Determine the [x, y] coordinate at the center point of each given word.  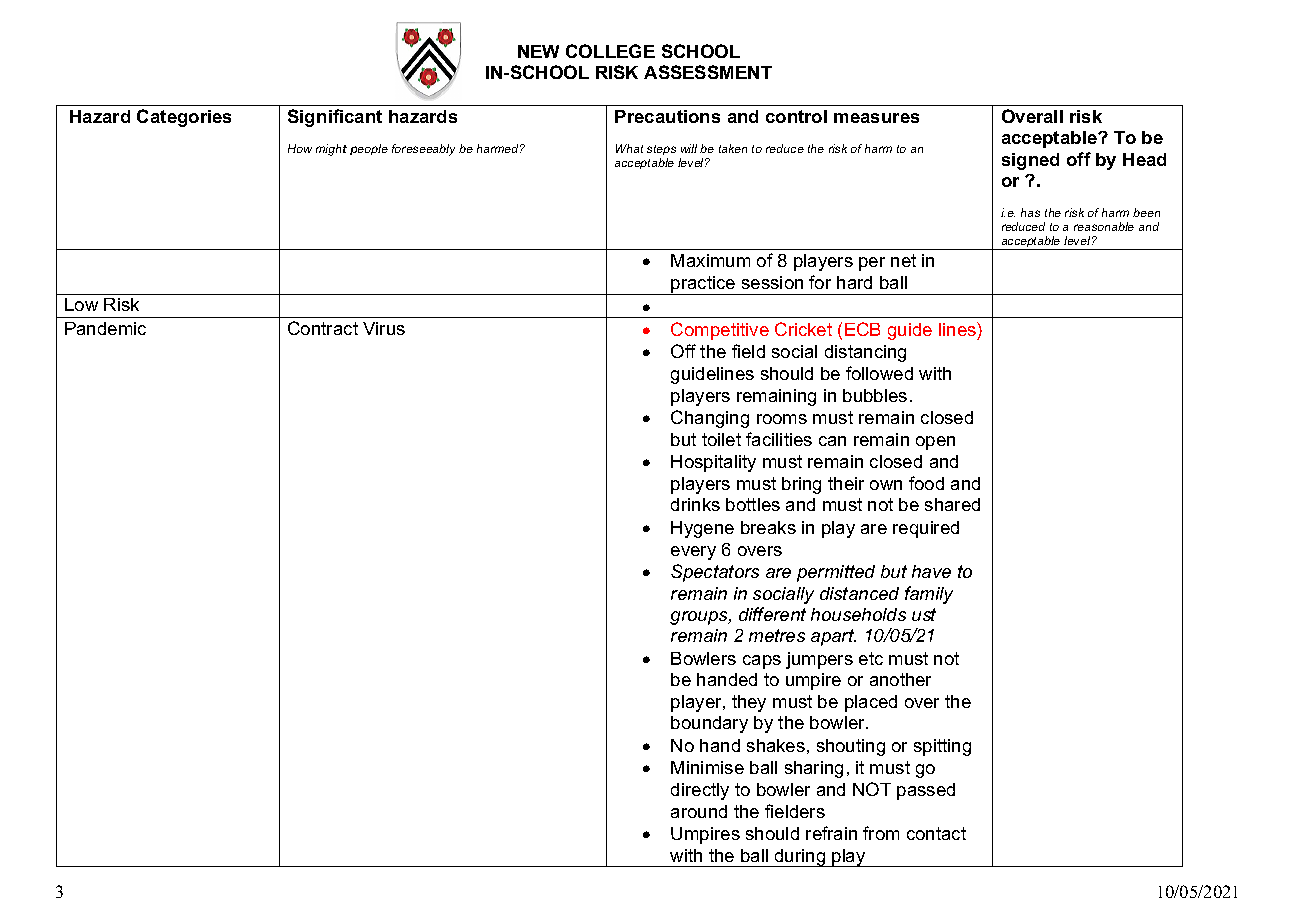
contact [936, 833]
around [699, 811]
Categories [184, 118]
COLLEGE [610, 51]
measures [876, 118]
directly [700, 791]
